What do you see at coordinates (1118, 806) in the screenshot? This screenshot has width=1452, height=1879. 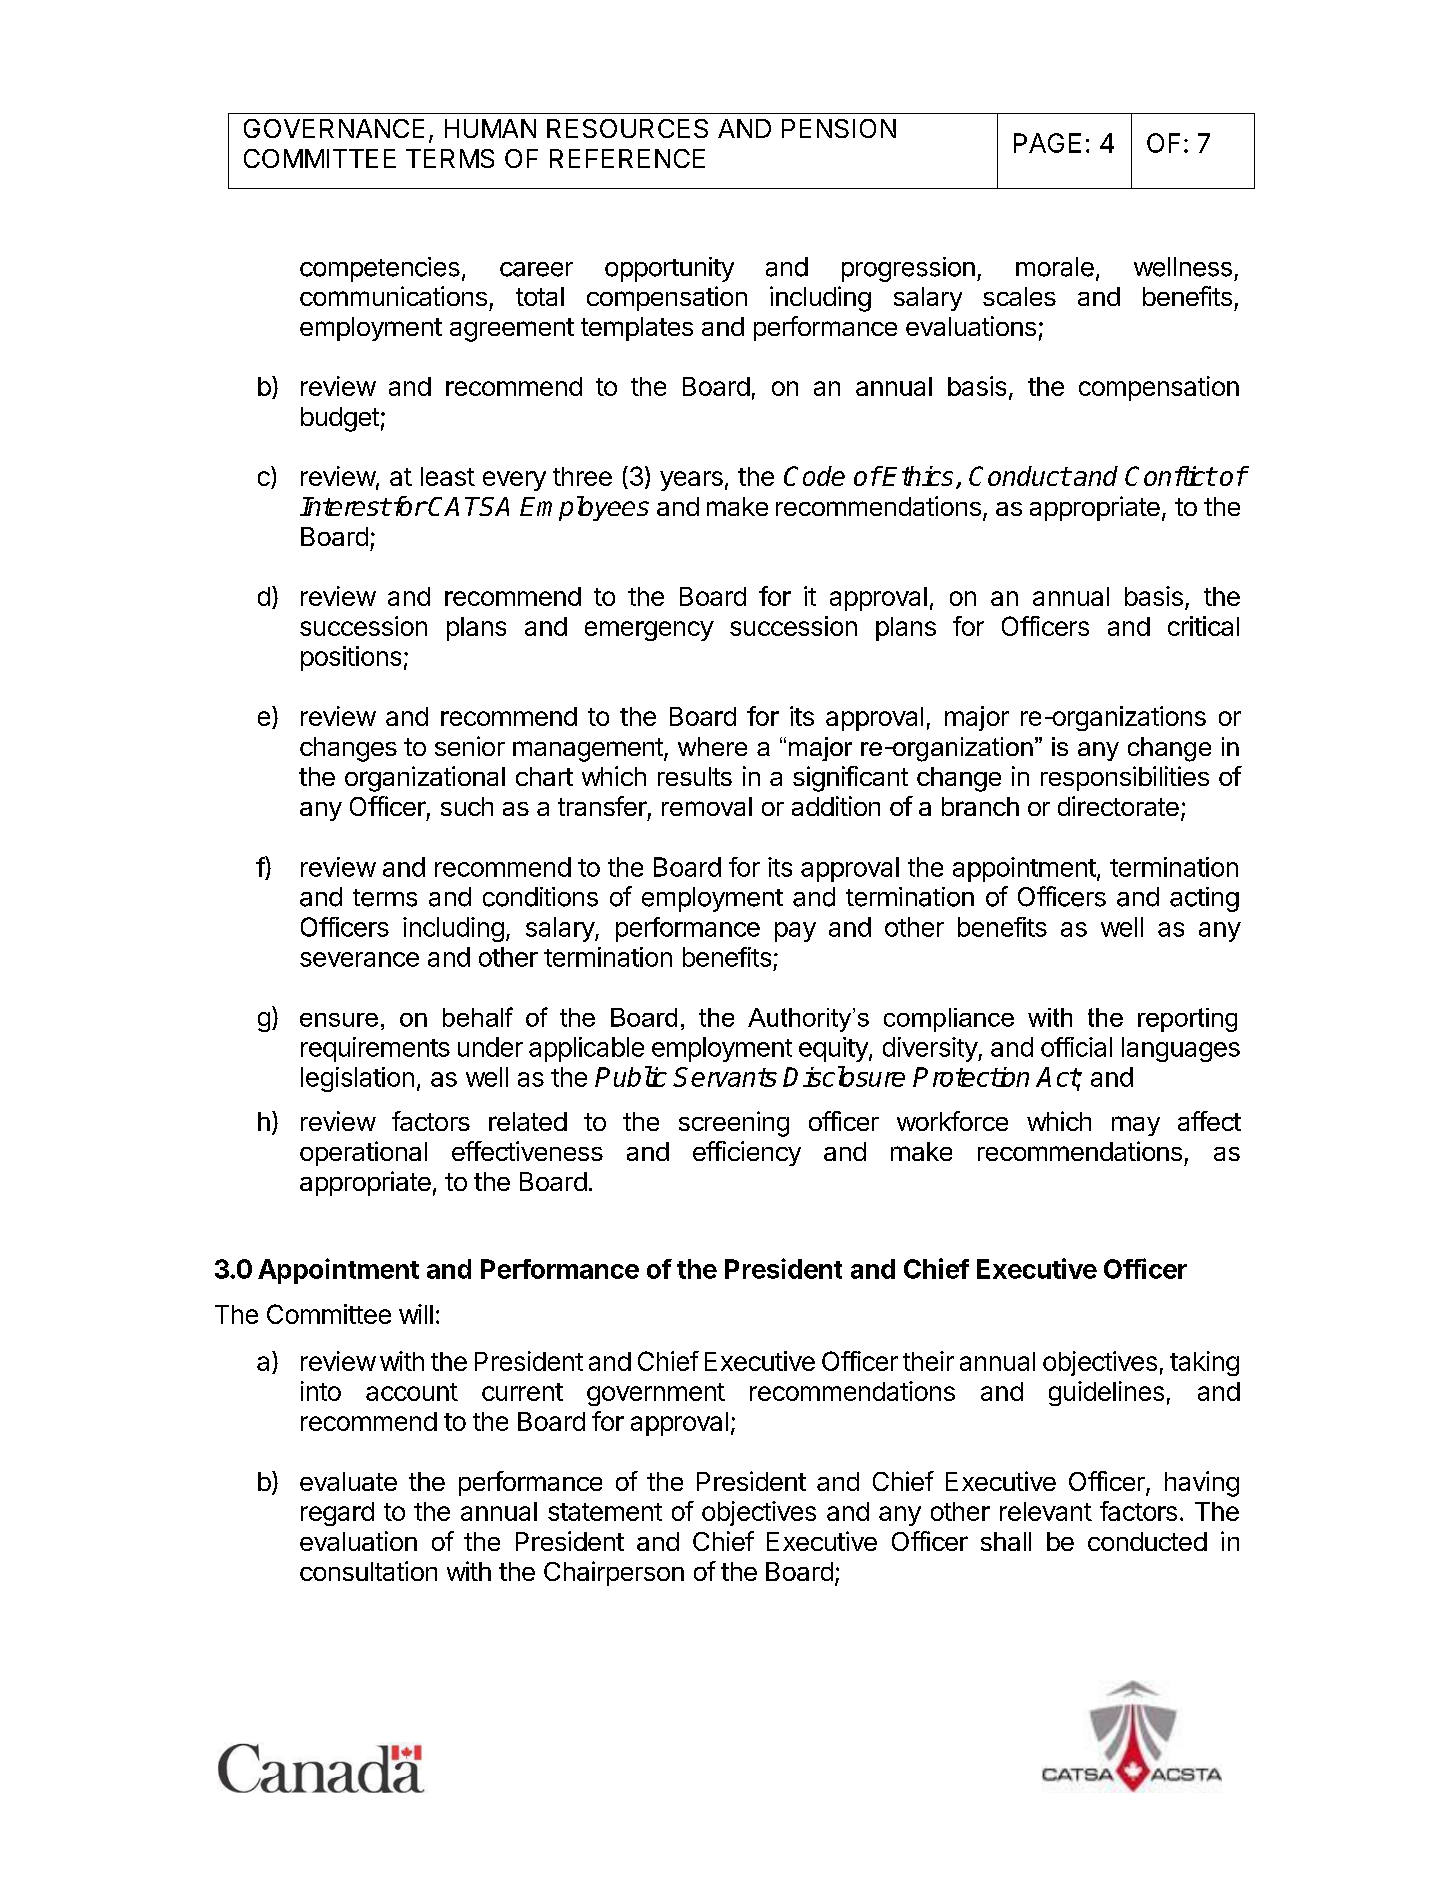 I see `directorate` at bounding box center [1118, 806].
